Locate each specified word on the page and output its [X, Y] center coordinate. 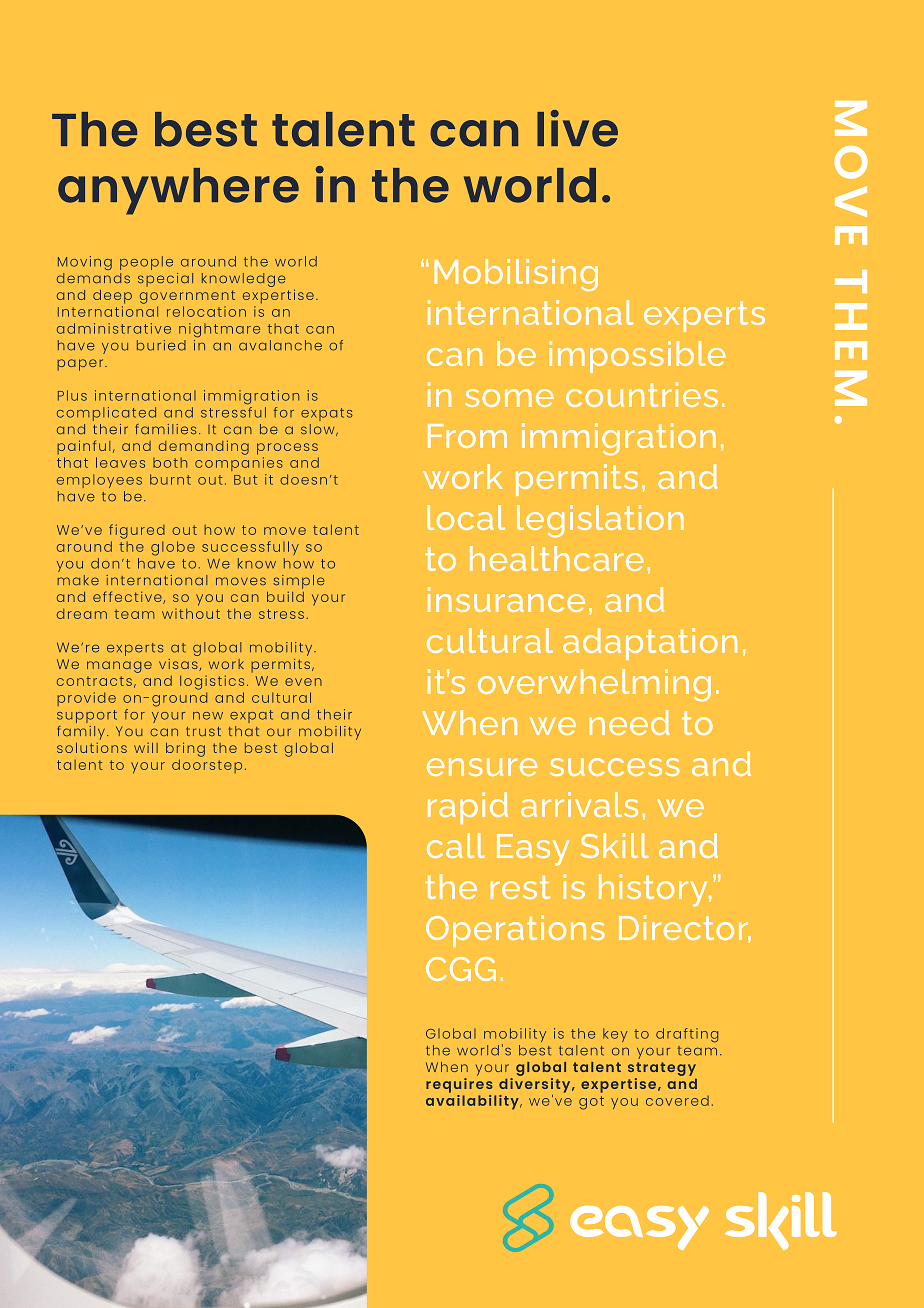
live [577, 128]
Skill [615, 845]
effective [128, 597]
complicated [106, 414]
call [456, 845]
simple [299, 582]
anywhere [178, 191]
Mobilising [516, 275]
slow [319, 430]
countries [642, 394]
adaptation [650, 644]
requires [459, 1085]
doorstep [207, 766]
